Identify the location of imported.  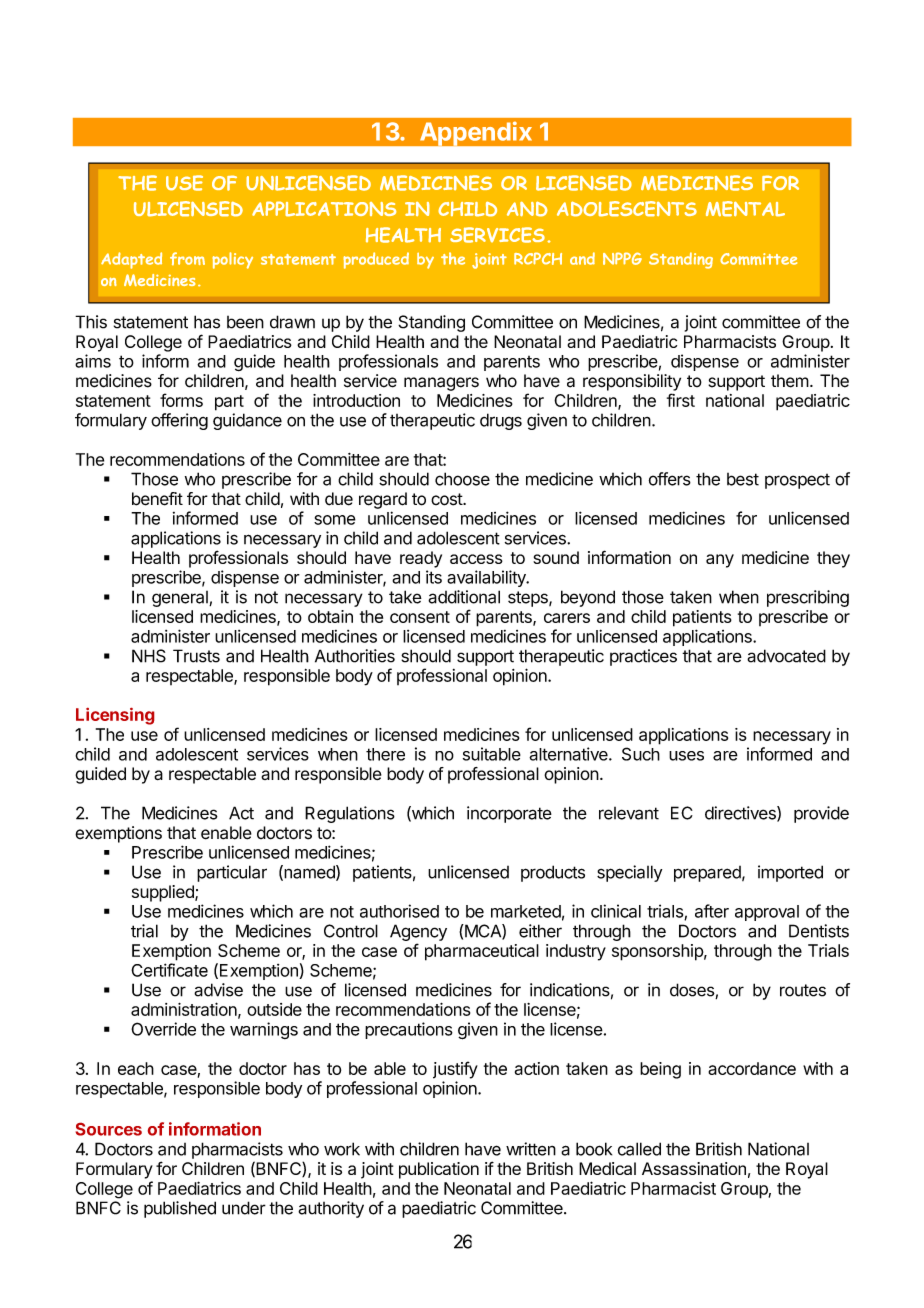
(790, 873).
